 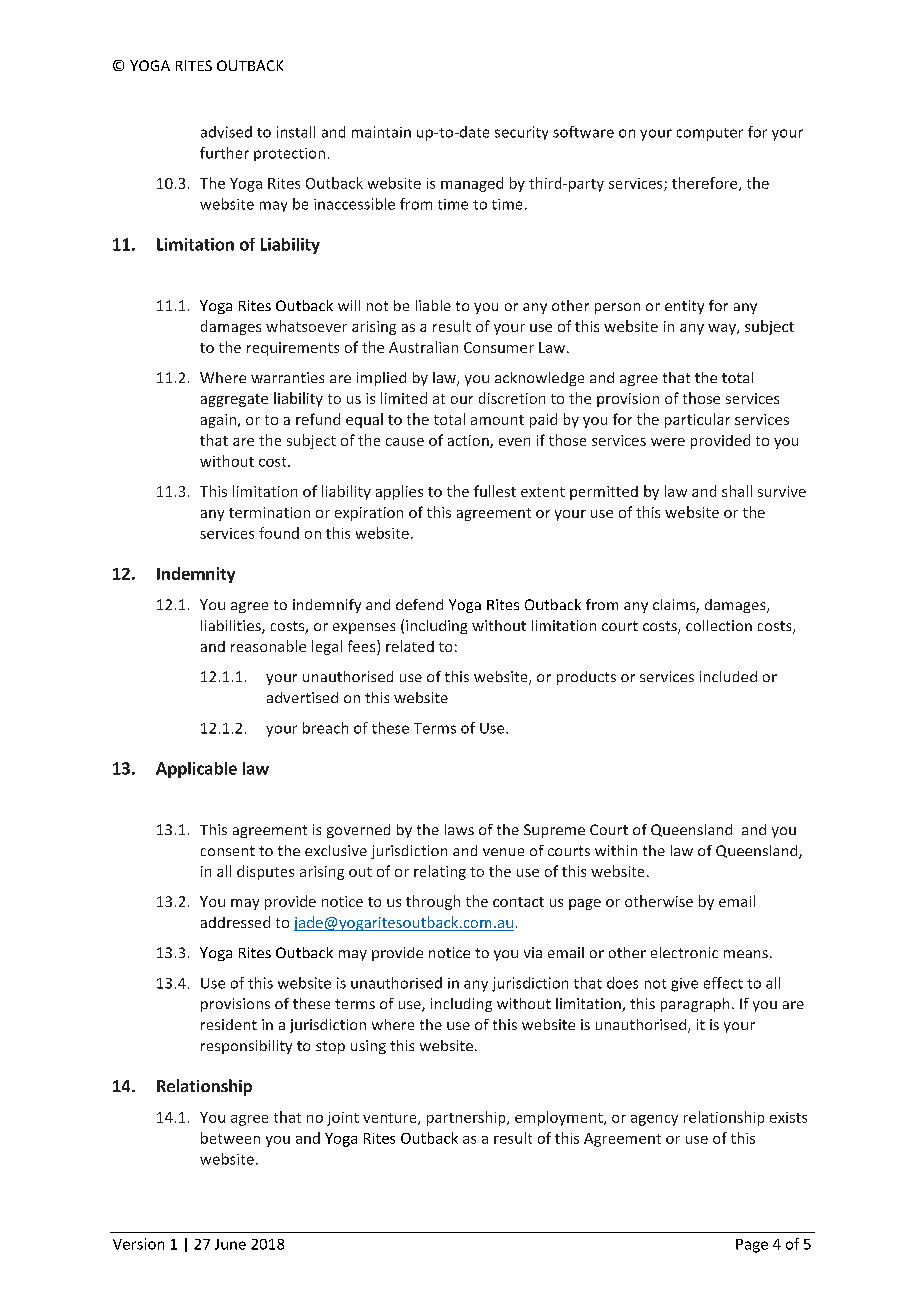 What do you see at coordinates (723, 329) in the screenshot?
I see `way` at bounding box center [723, 329].
